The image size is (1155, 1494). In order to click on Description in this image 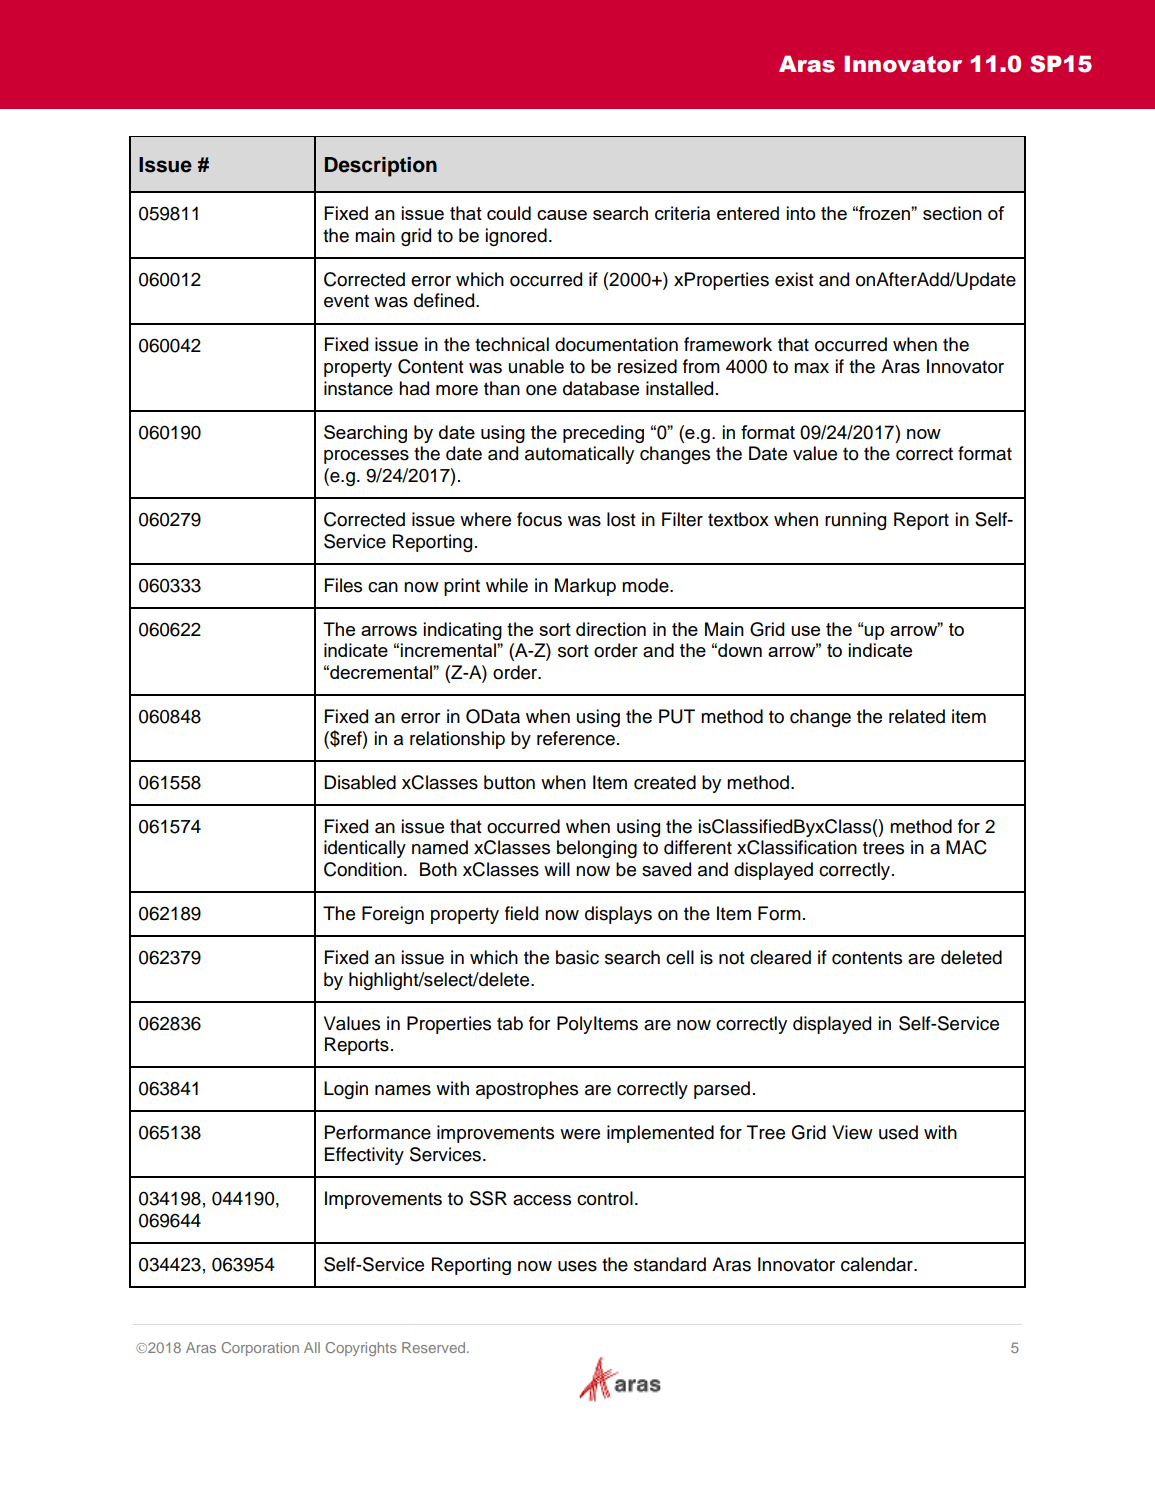, I will do `click(381, 167)`.
